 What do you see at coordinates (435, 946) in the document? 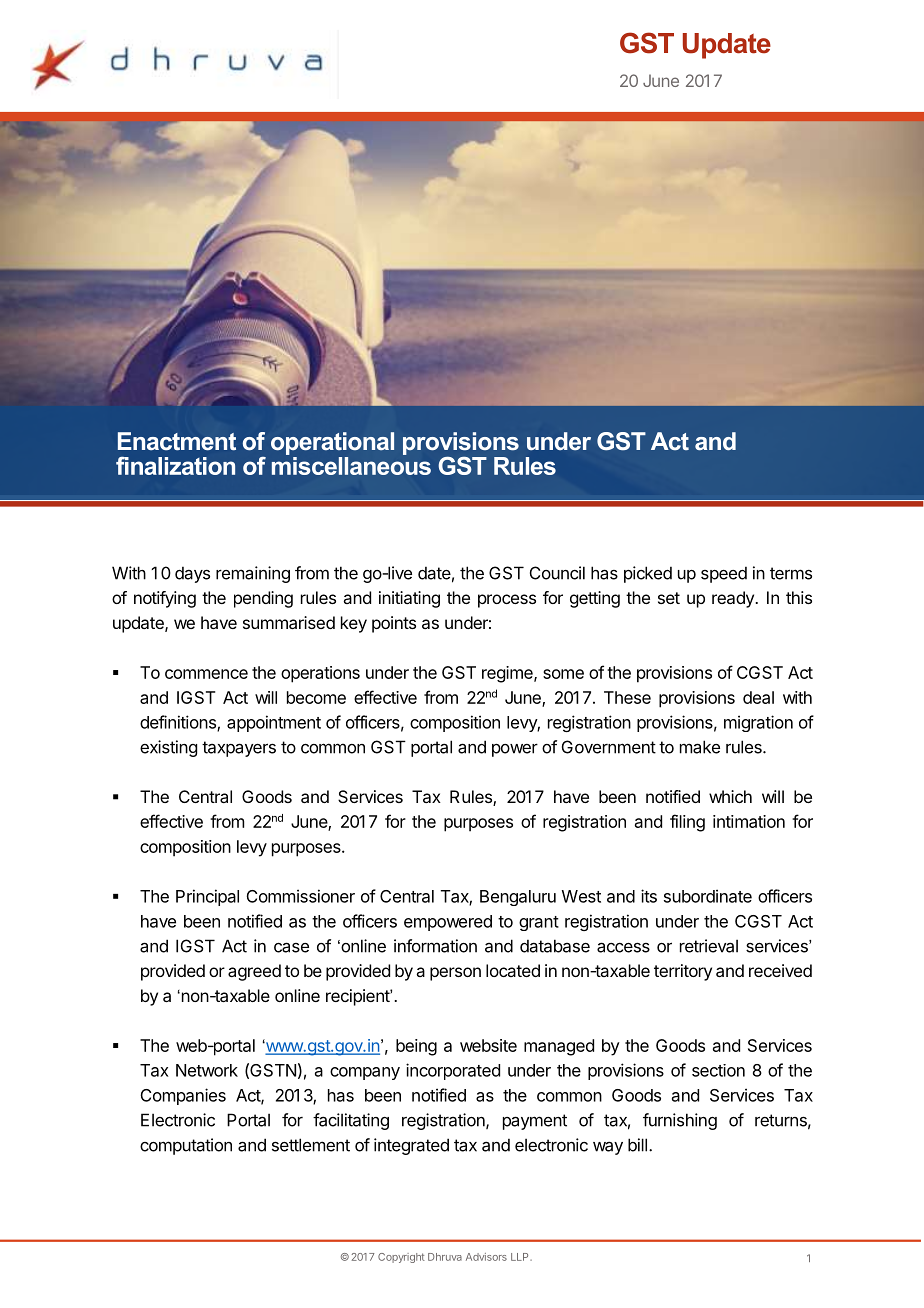
I see `information` at bounding box center [435, 946].
